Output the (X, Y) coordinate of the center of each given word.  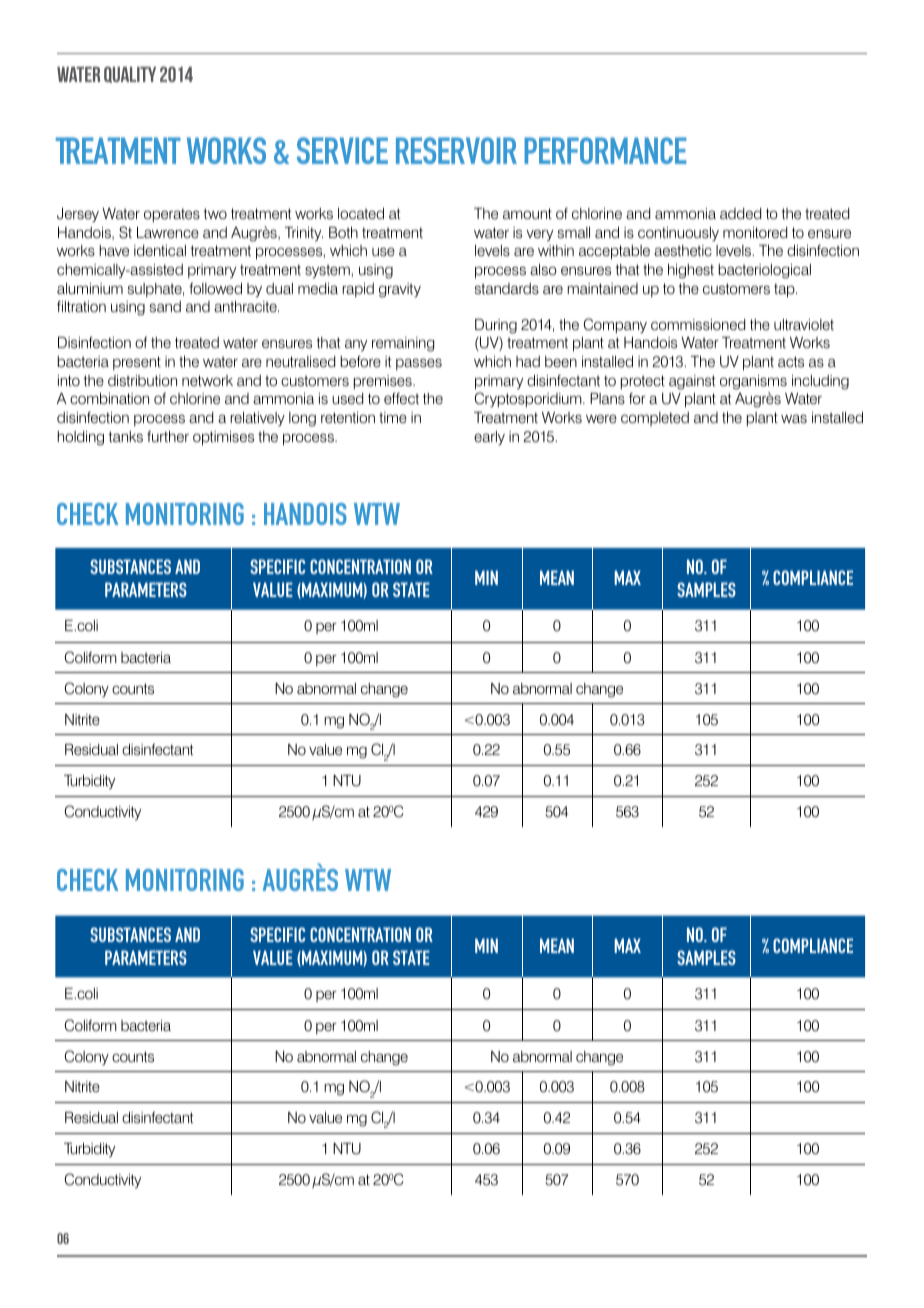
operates (172, 215)
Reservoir (456, 150)
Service (342, 150)
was (794, 418)
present (137, 363)
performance (605, 150)
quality (130, 74)
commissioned (698, 324)
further (168, 436)
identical (160, 250)
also (543, 269)
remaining (403, 344)
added (740, 213)
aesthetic (683, 250)
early (489, 438)
